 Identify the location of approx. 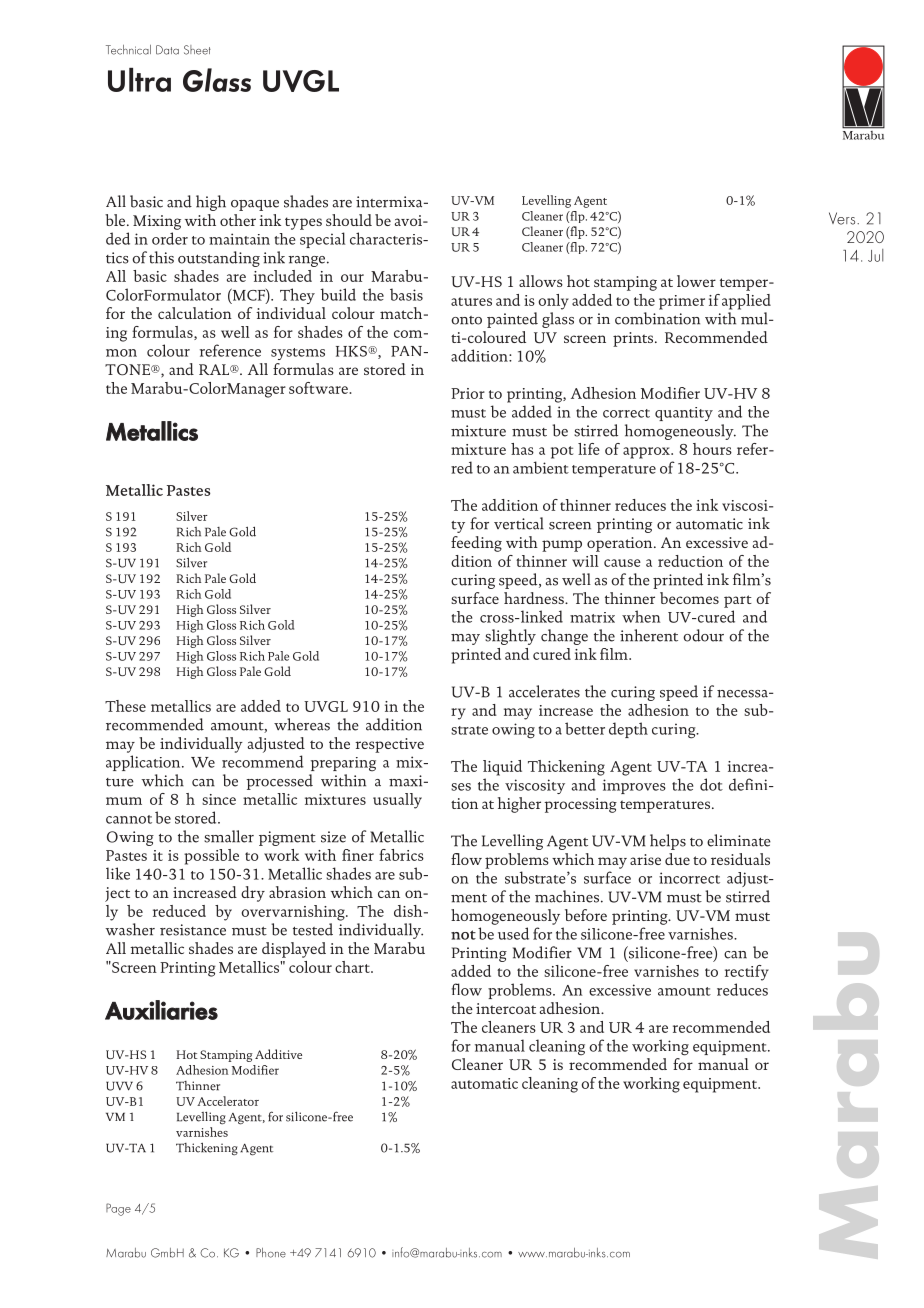
(647, 453).
